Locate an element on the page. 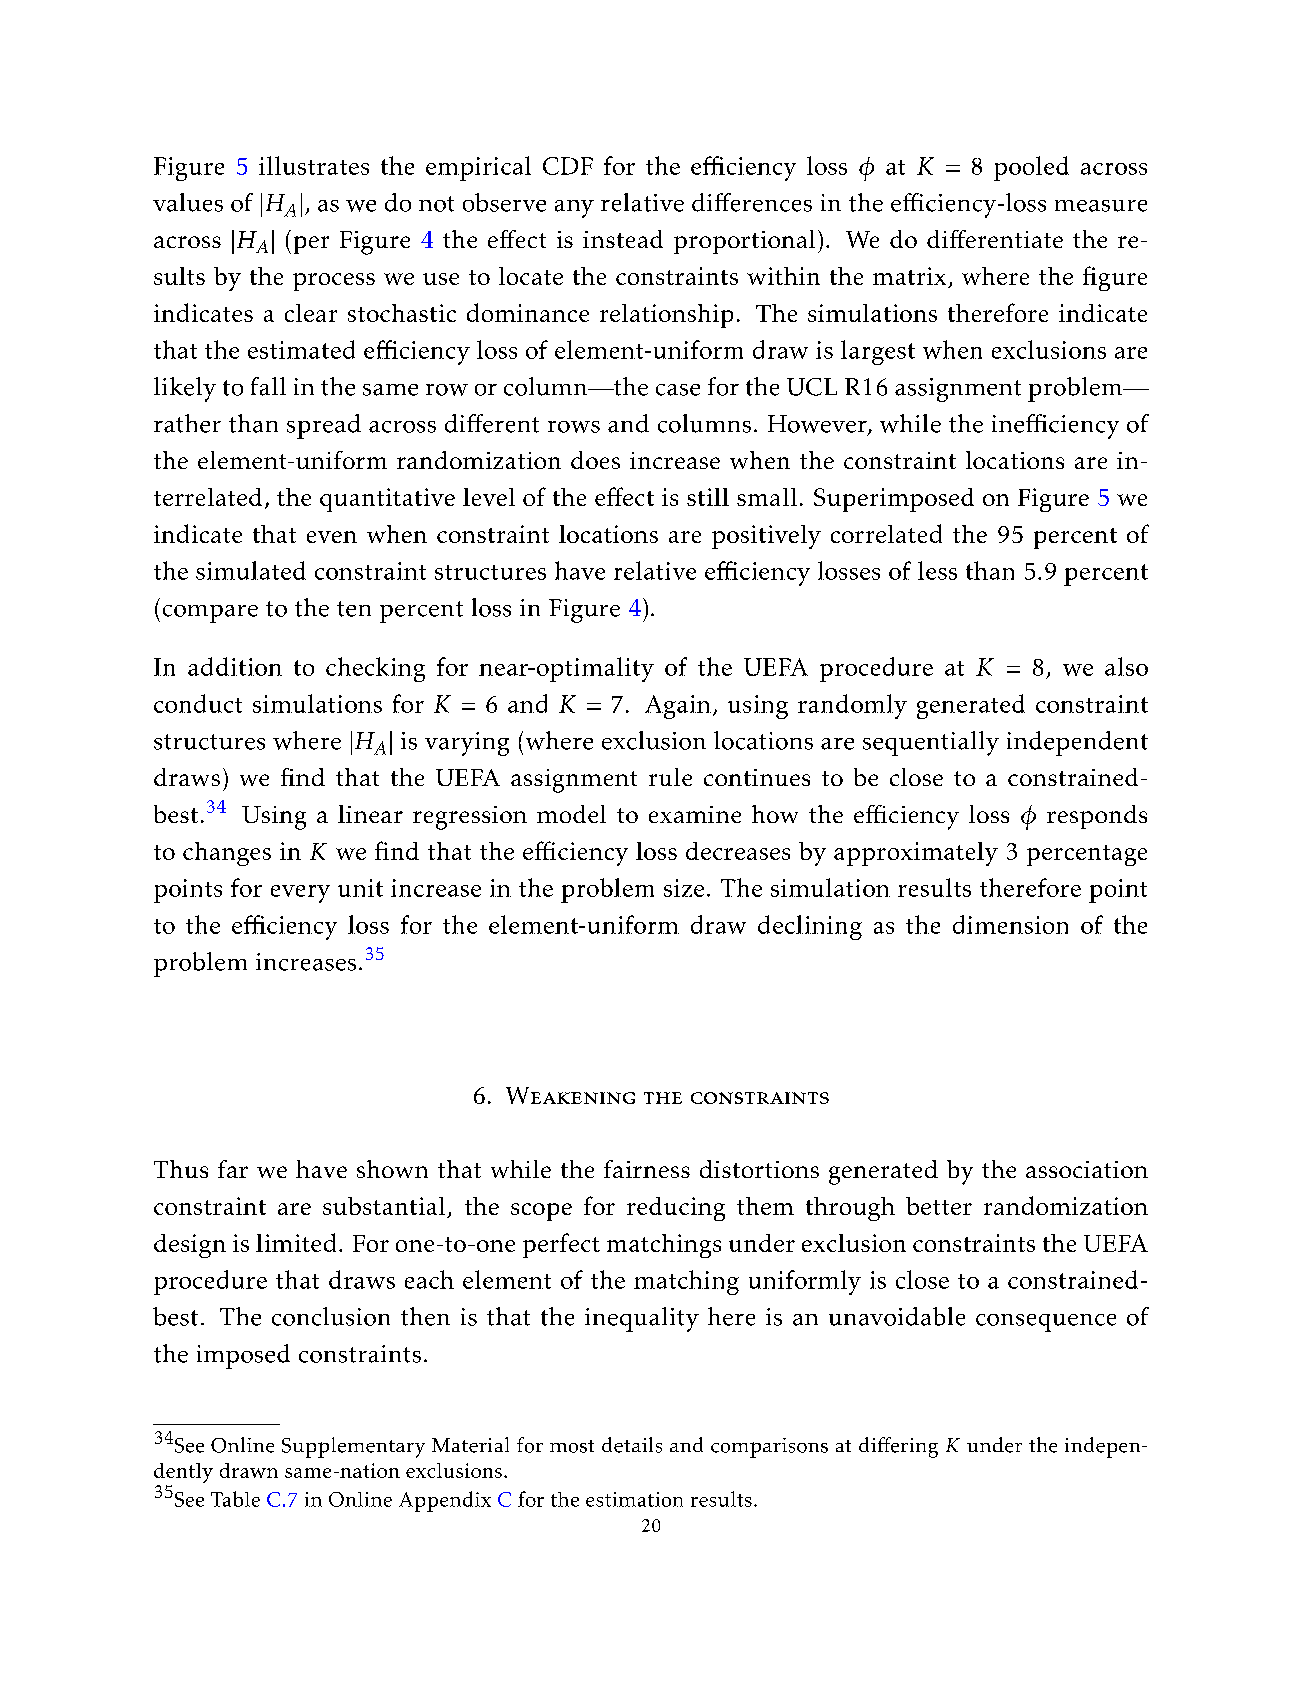 This image has height=1685, width=1302. far is located at coordinates (233, 1169).
